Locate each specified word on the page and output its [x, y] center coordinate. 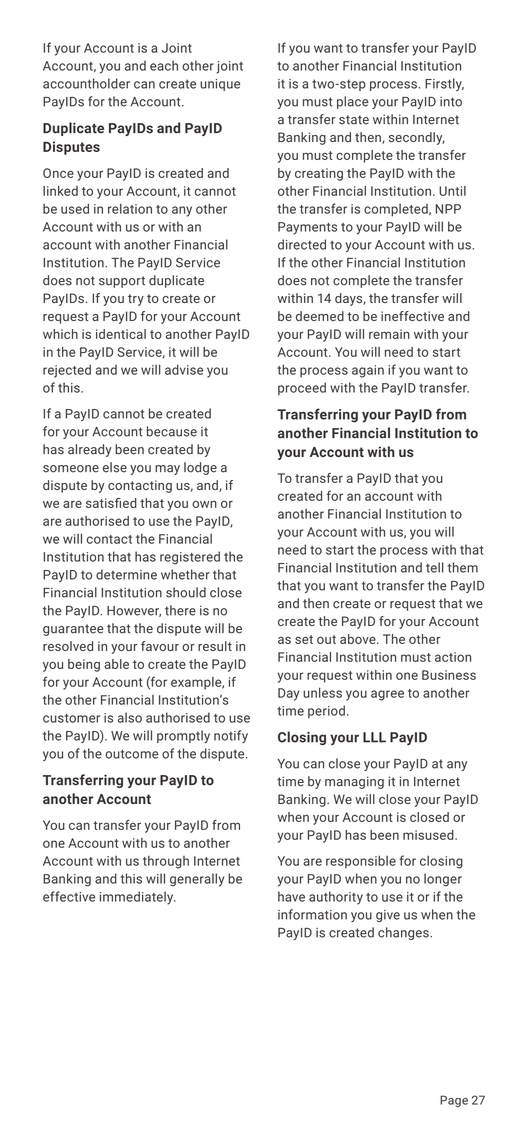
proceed [302, 388]
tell [435, 567]
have [291, 896]
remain [389, 334]
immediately [138, 898]
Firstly [444, 84]
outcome [132, 754]
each [164, 65]
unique [220, 85]
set [304, 639]
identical [121, 334]
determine [126, 574]
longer [443, 880]
